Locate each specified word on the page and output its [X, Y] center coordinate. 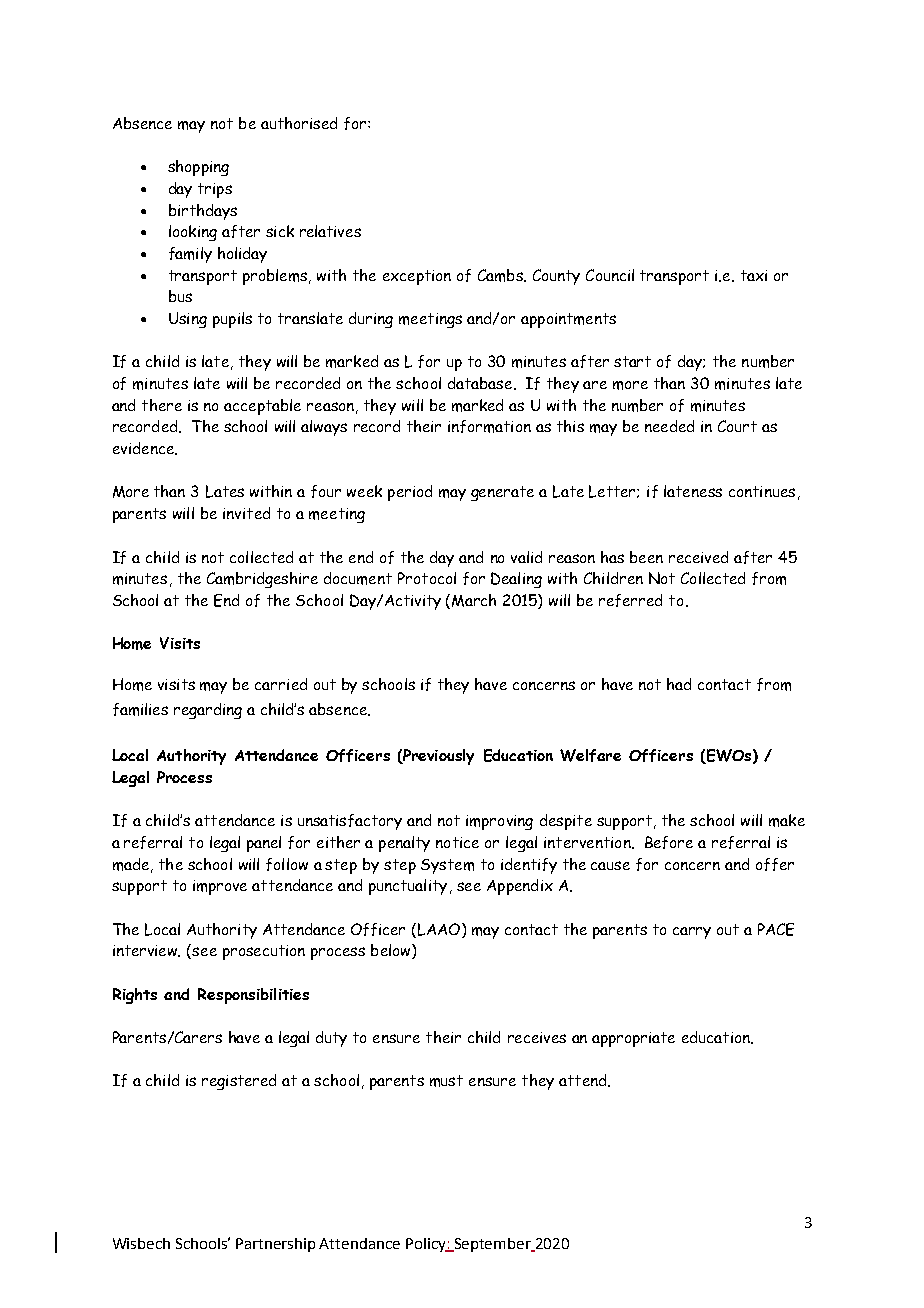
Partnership [275, 1245]
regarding [208, 711]
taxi [754, 275]
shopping [198, 168]
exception [417, 277]
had [679, 684]
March [474, 600]
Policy [427, 1245]
